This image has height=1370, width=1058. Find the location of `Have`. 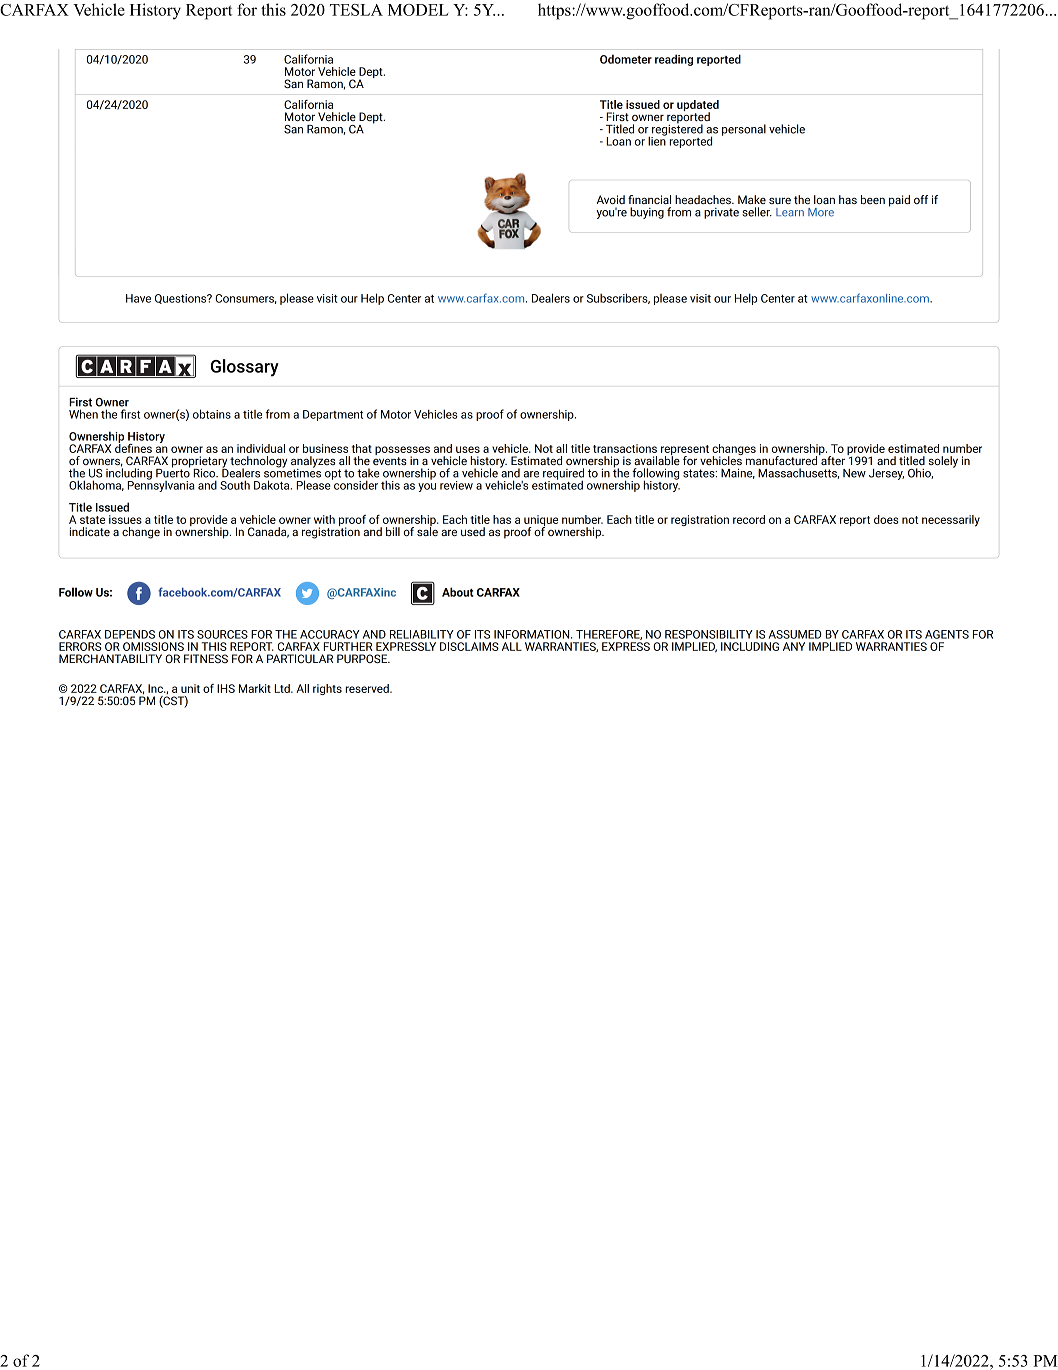

Have is located at coordinates (138, 298).
